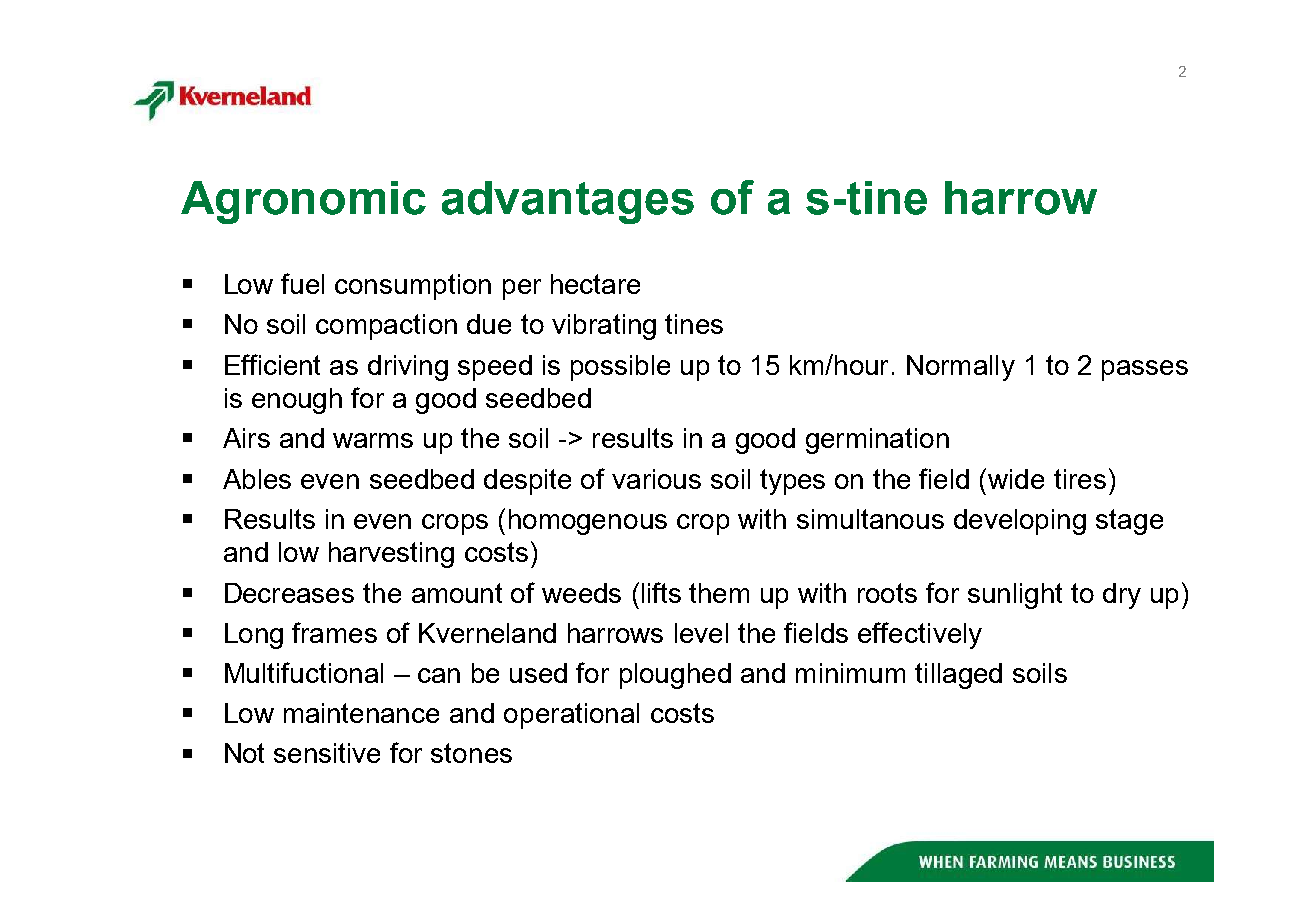  I want to click on effectively, so click(920, 635).
